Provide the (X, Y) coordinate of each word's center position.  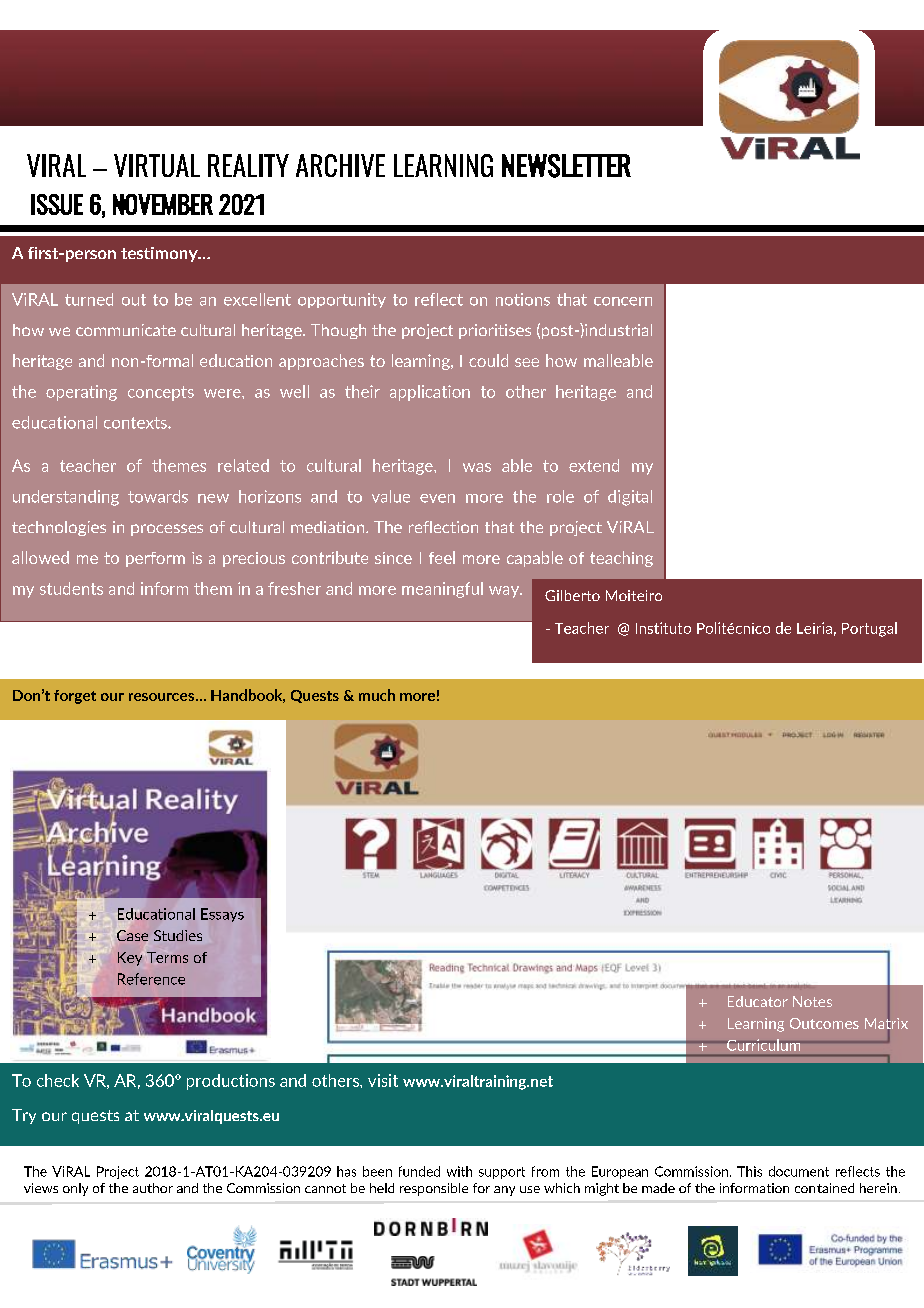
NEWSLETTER (566, 166)
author (153, 1188)
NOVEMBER (163, 204)
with (459, 1171)
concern (623, 301)
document (799, 1171)
